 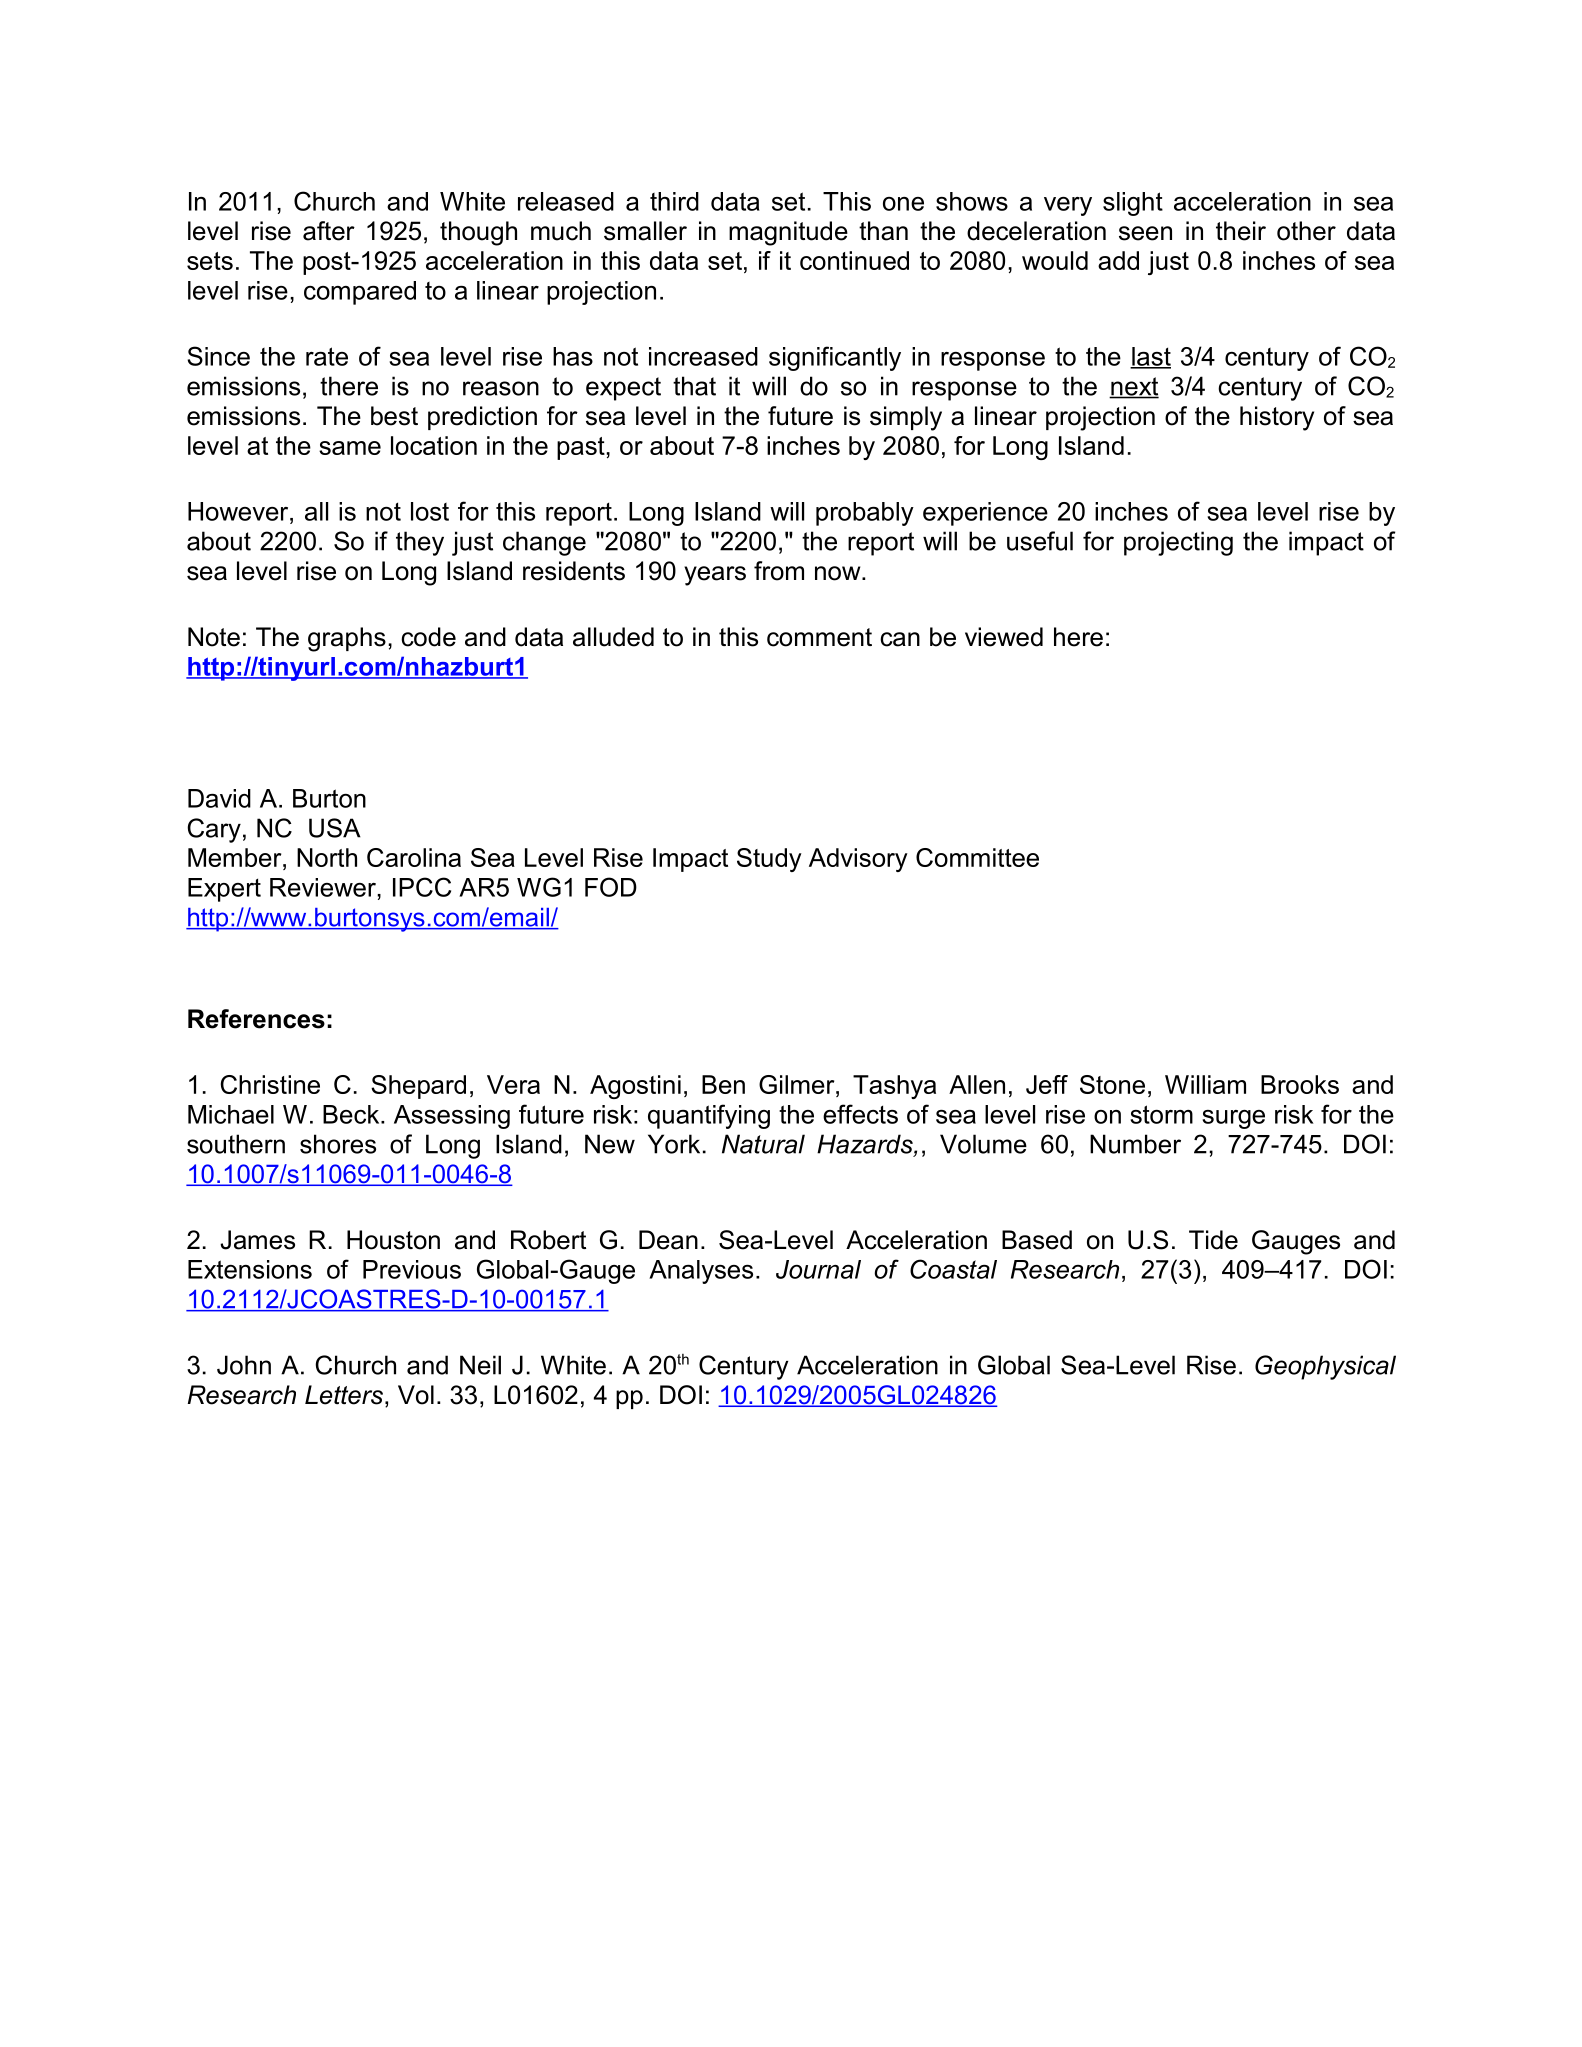 I want to click on Study, so click(x=769, y=860).
